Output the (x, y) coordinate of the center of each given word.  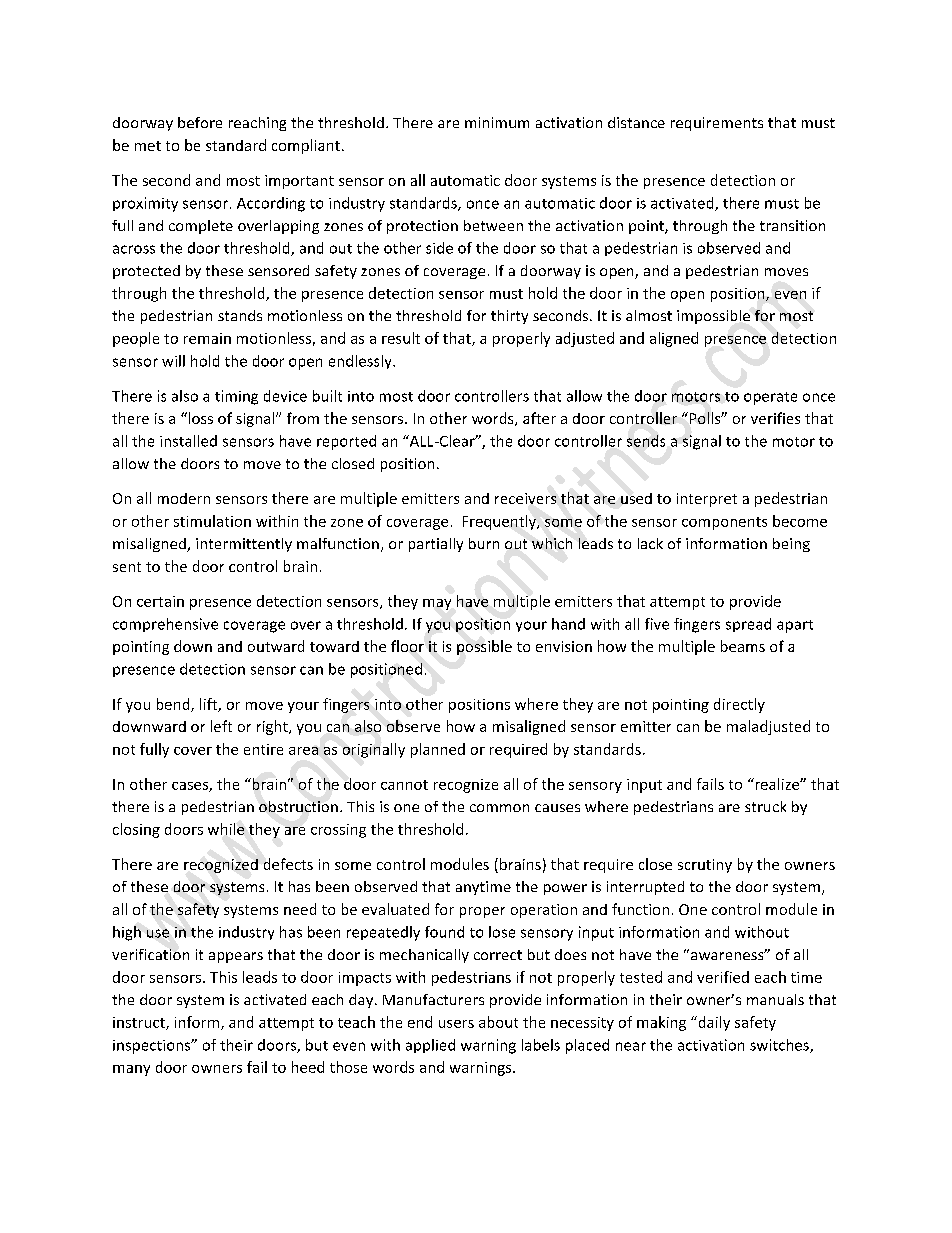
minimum (497, 122)
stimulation (212, 521)
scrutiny (705, 866)
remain (207, 338)
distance (636, 122)
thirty (509, 317)
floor (407, 646)
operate (770, 398)
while (226, 829)
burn (484, 543)
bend (174, 705)
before (200, 122)
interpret (707, 500)
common (499, 808)
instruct (140, 1023)
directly (739, 705)
